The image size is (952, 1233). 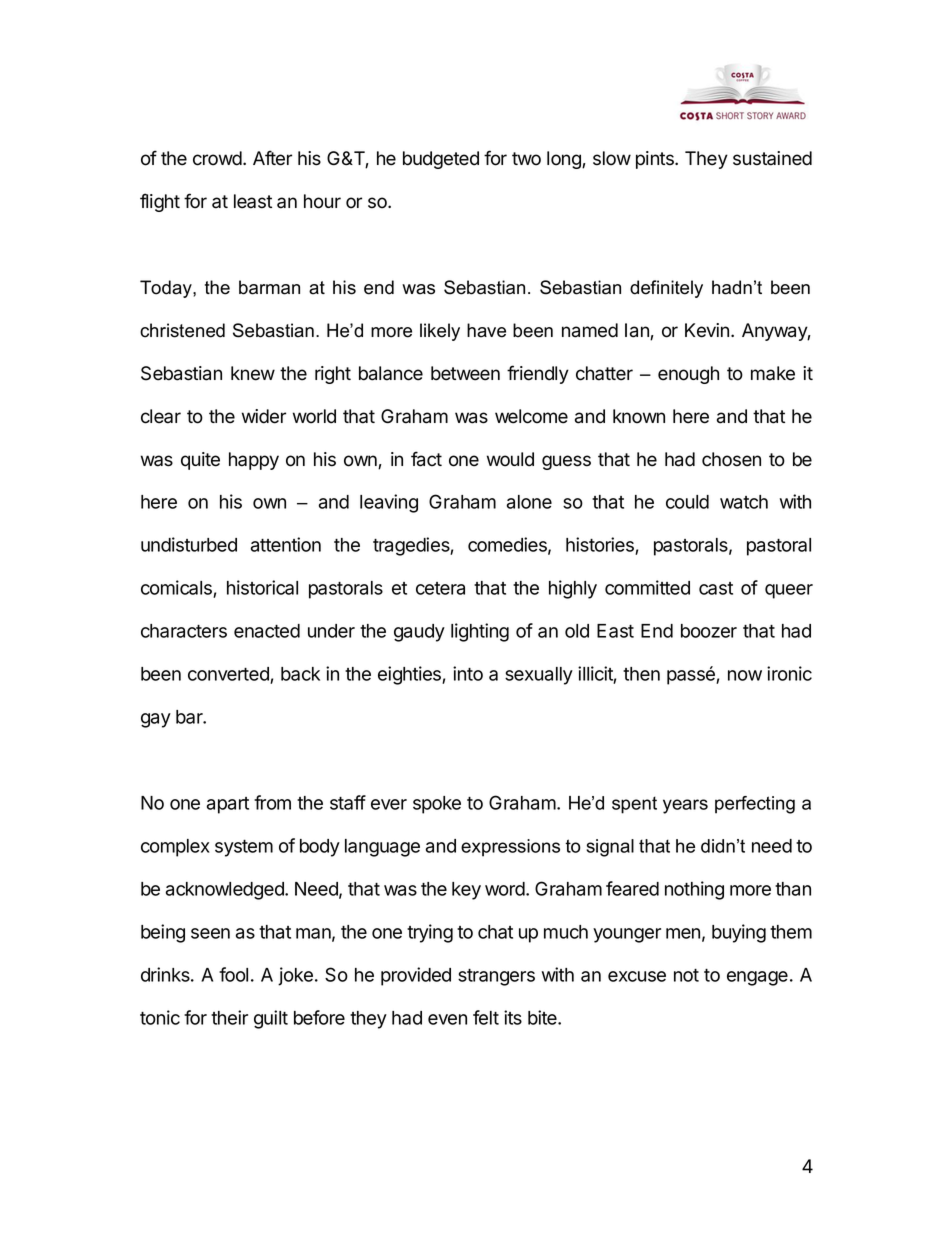 What do you see at coordinates (440, 588) in the screenshot?
I see `cetera` at bounding box center [440, 588].
